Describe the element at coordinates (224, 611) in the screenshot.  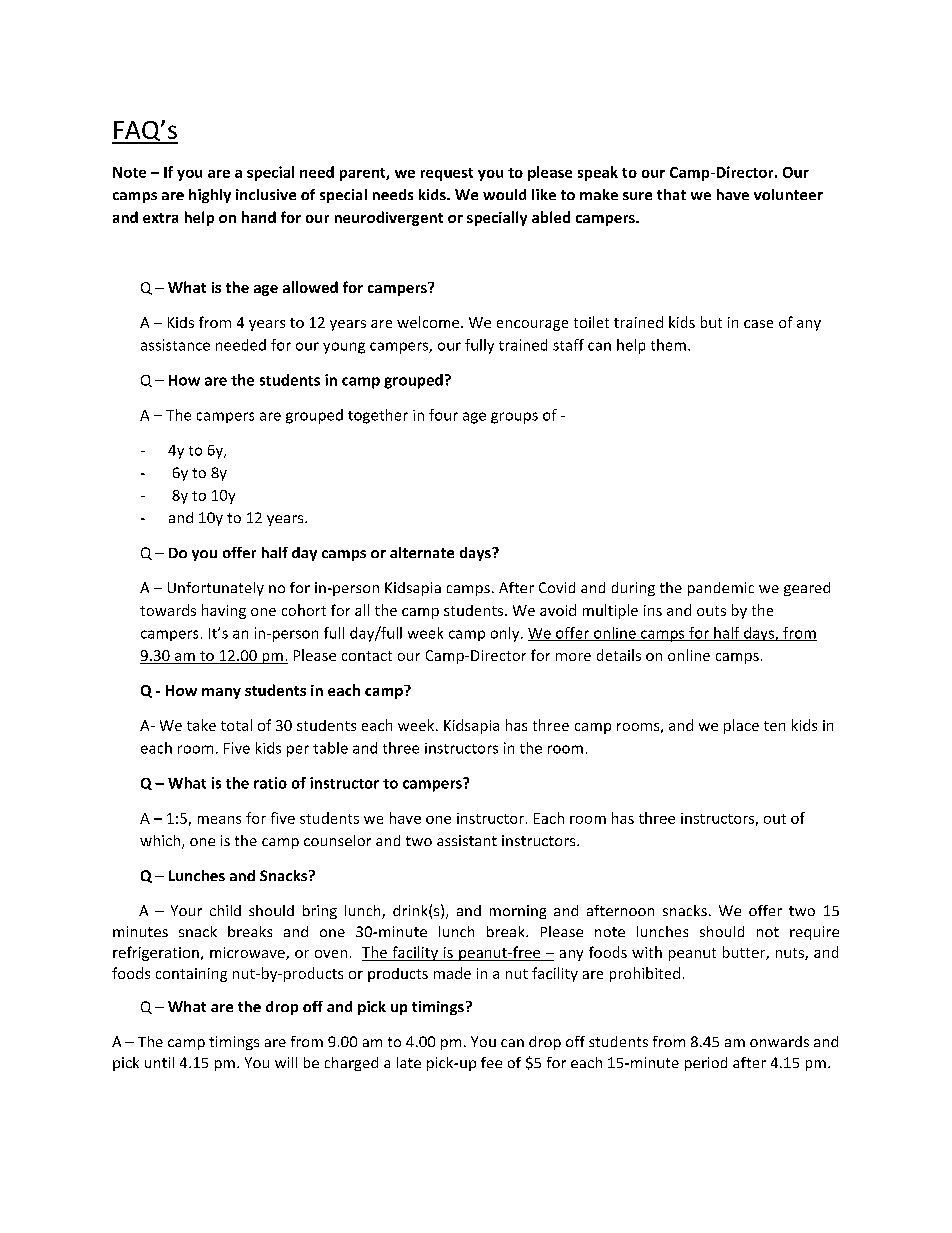
I see `having` at that location.
